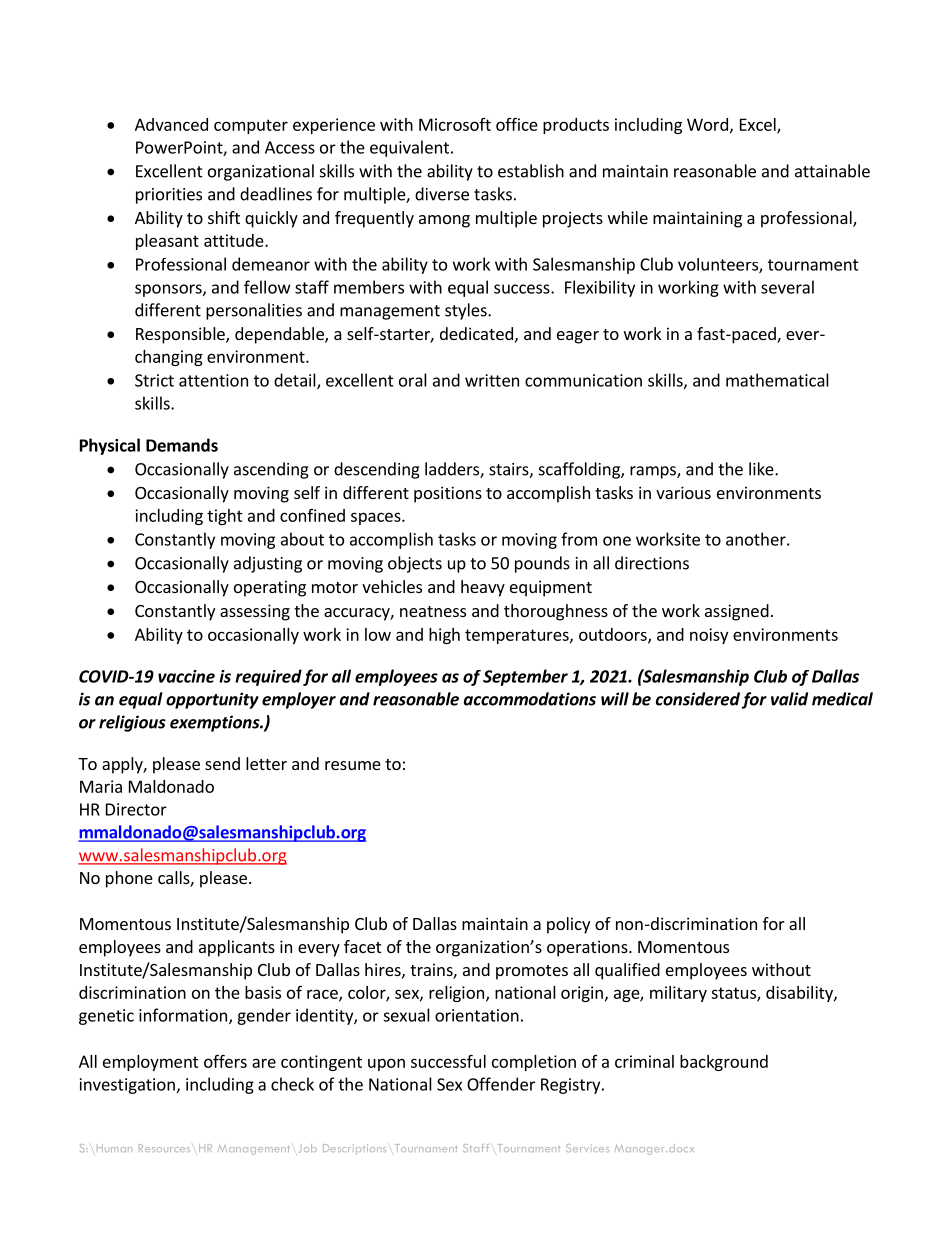 The width and height of the document is (952, 1233). I want to click on Demands, so click(182, 445).
